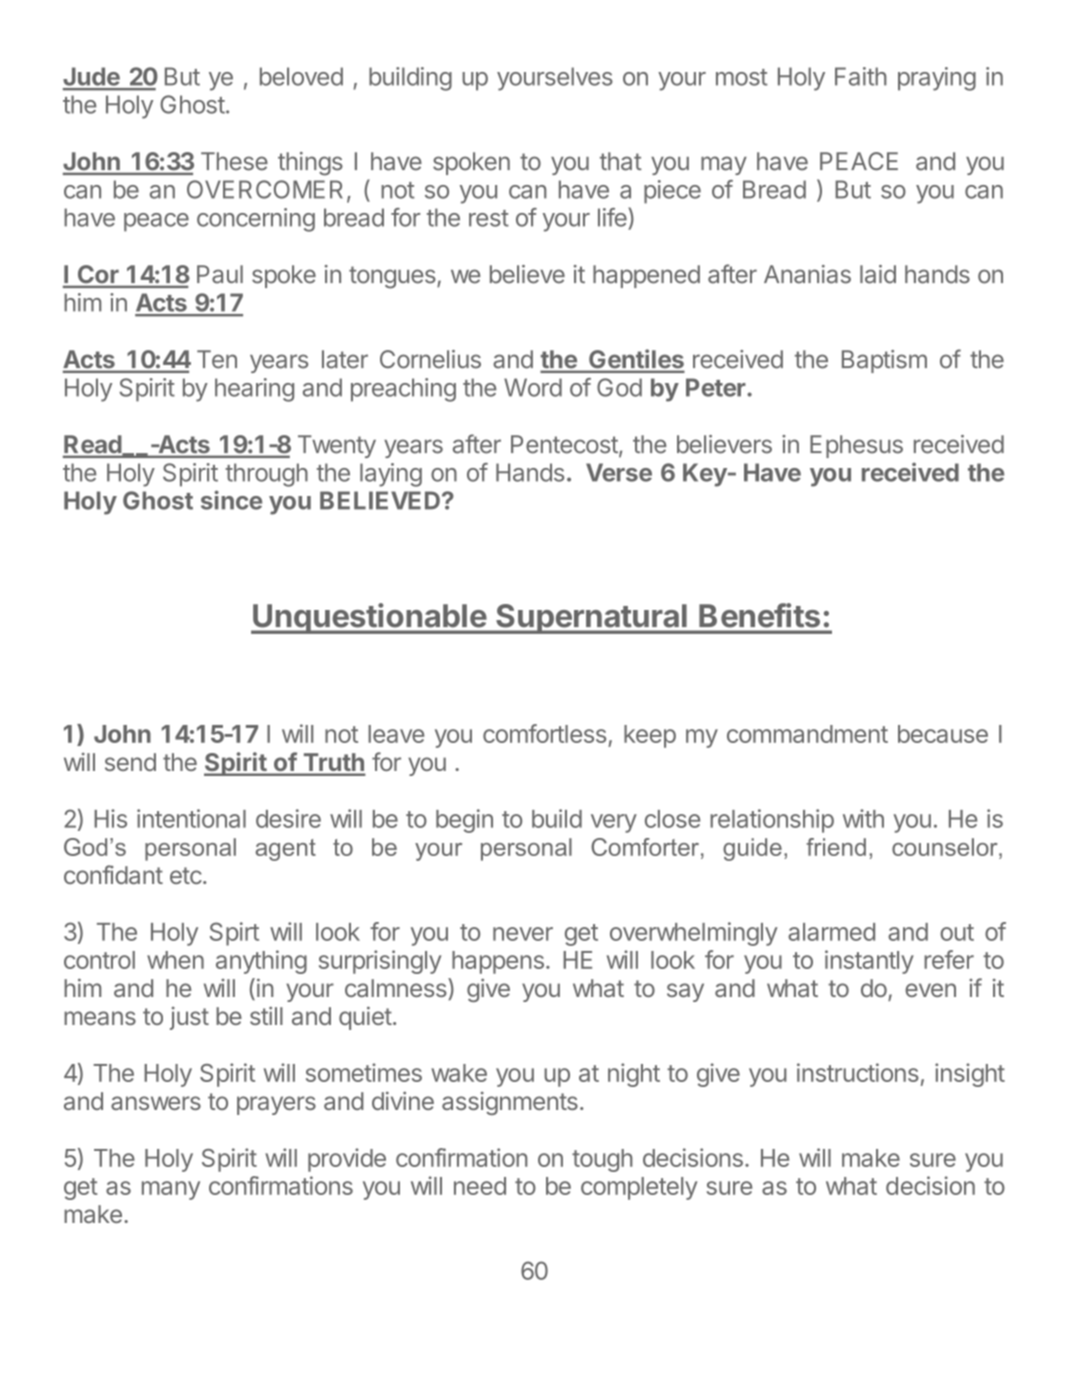  Describe the element at coordinates (884, 361) in the screenshot. I see `Baptism` at that location.
